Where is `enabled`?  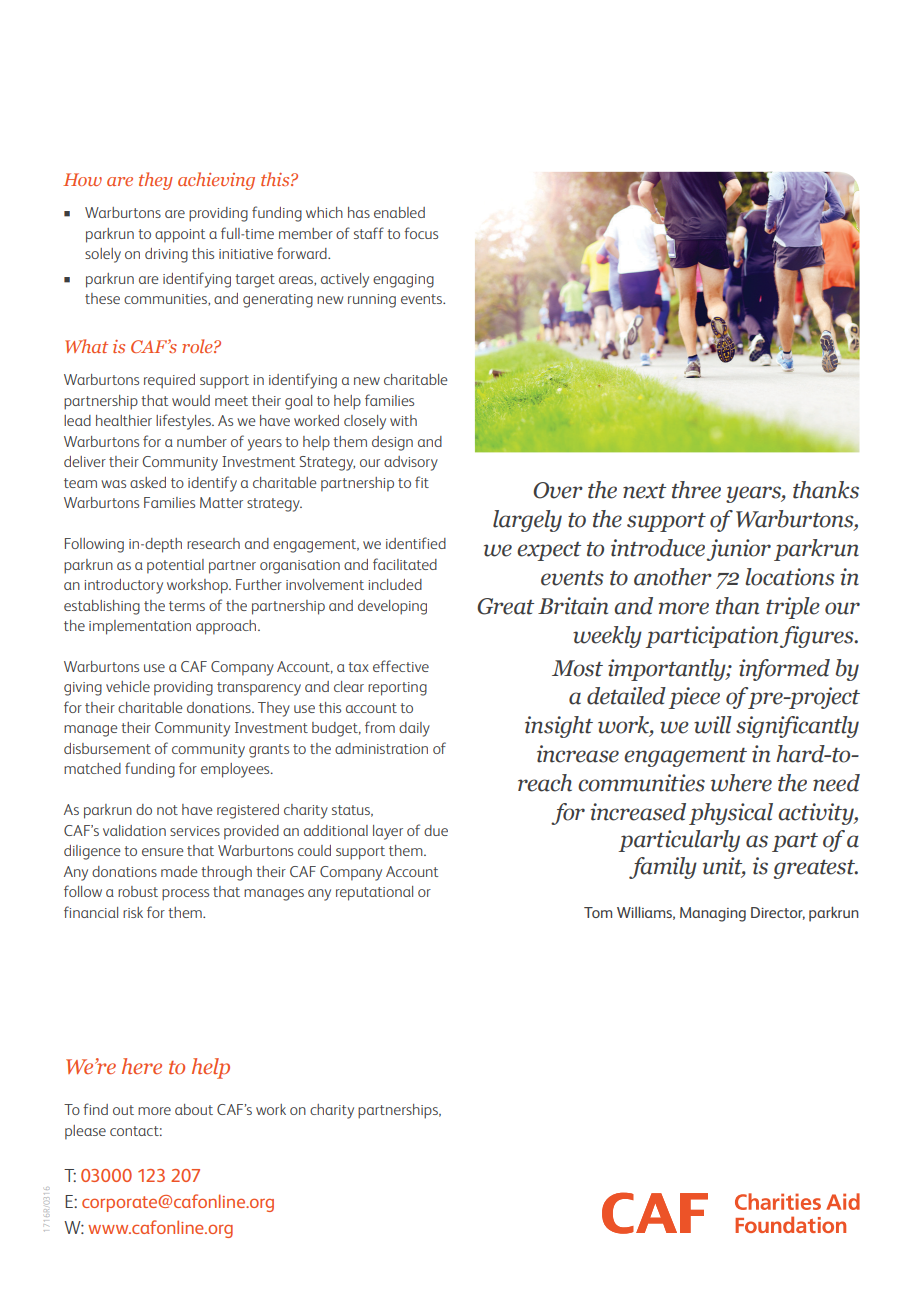
enabled is located at coordinates (399, 212).
